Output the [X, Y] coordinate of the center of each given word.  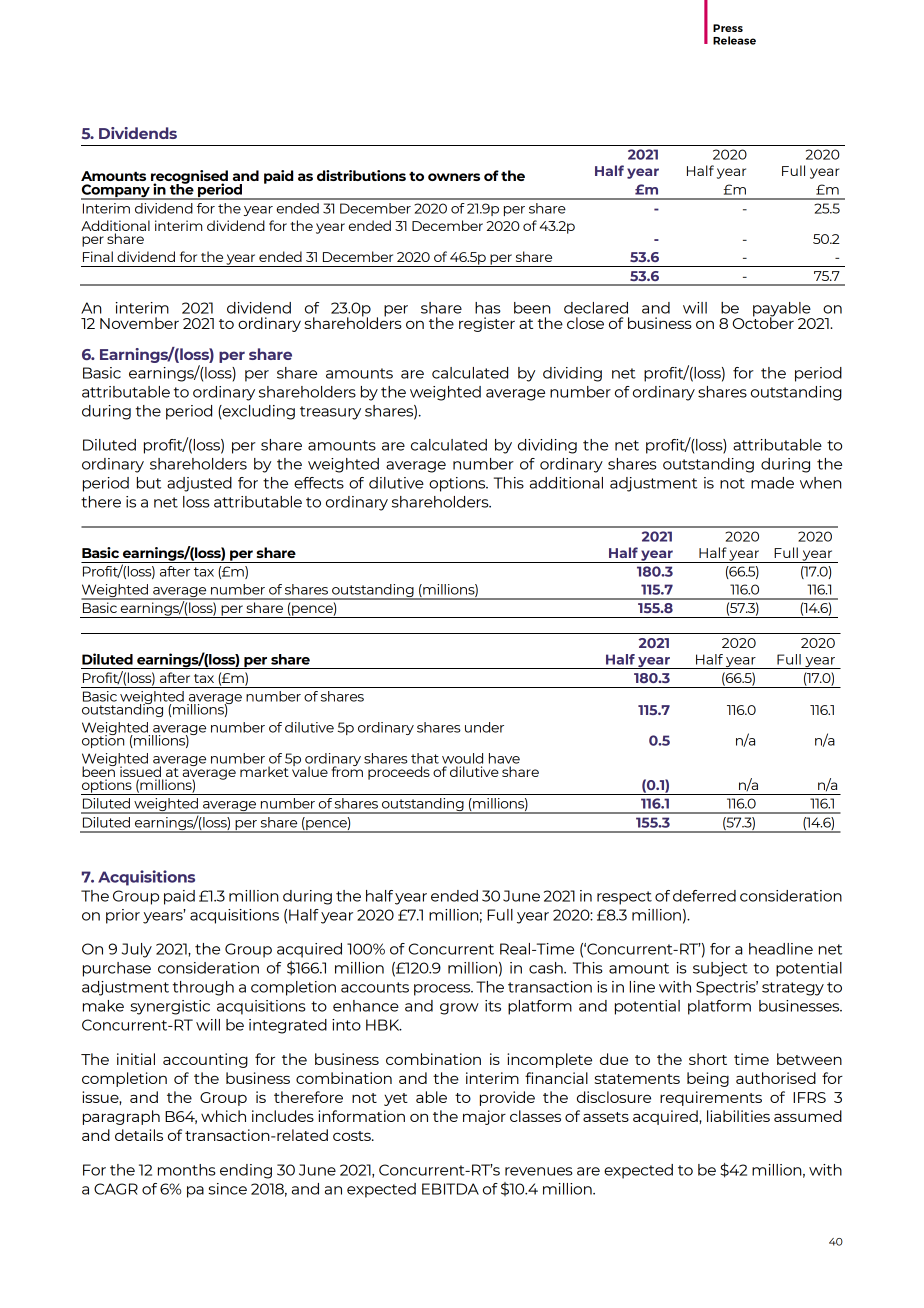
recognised [189, 178]
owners [454, 177]
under [484, 727]
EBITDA [450, 1189]
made [772, 483]
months [187, 1170]
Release [734, 40]
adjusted [199, 484]
